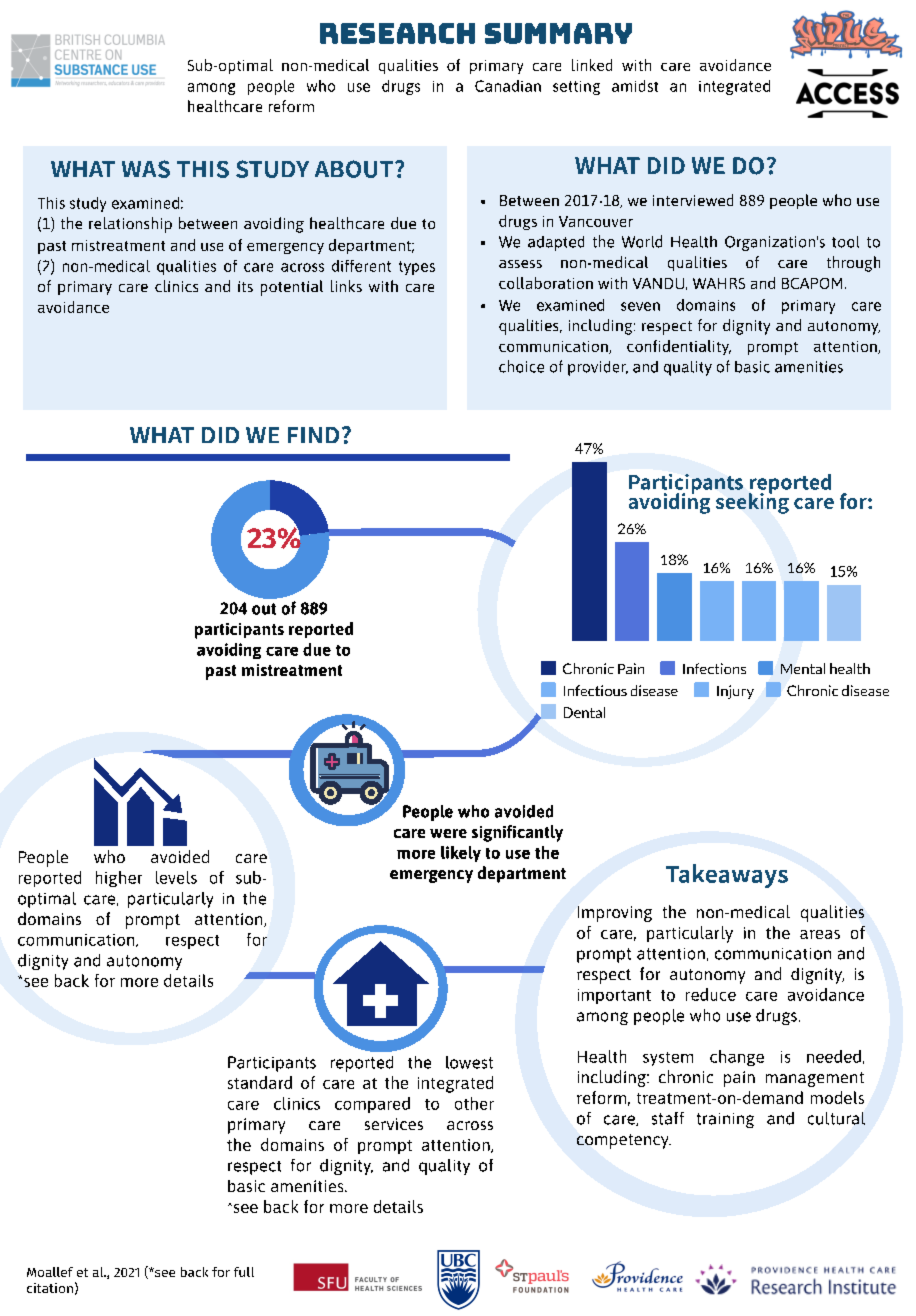 The height and width of the screenshot is (1316, 916). I want to click on amidst, so click(635, 86).
